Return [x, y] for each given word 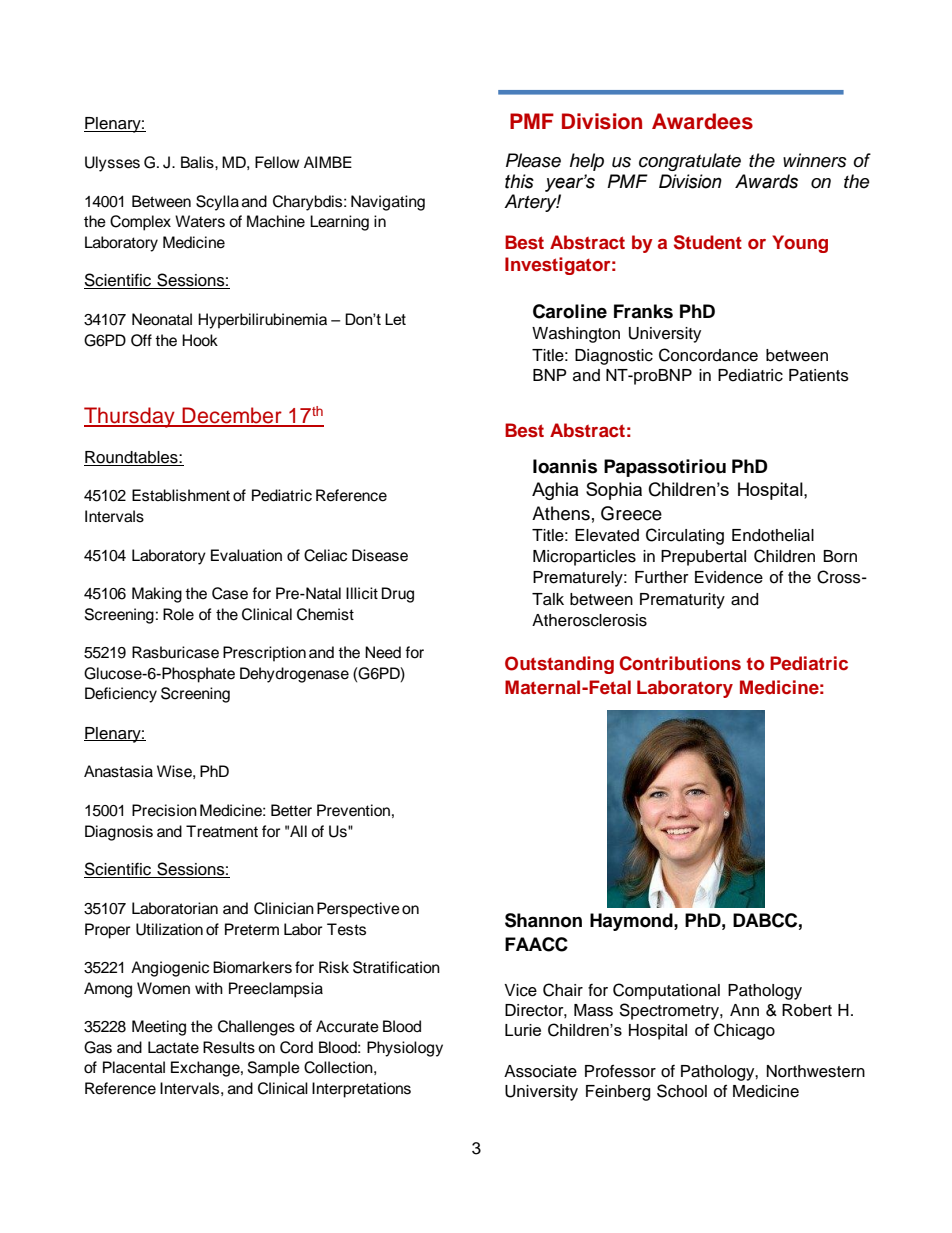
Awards [766, 181]
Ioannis [565, 466]
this [519, 181]
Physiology [405, 1049]
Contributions [680, 663]
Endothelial [773, 535]
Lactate [173, 1047]
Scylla [217, 203]
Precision [164, 810]
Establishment [181, 495]
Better [291, 810]
